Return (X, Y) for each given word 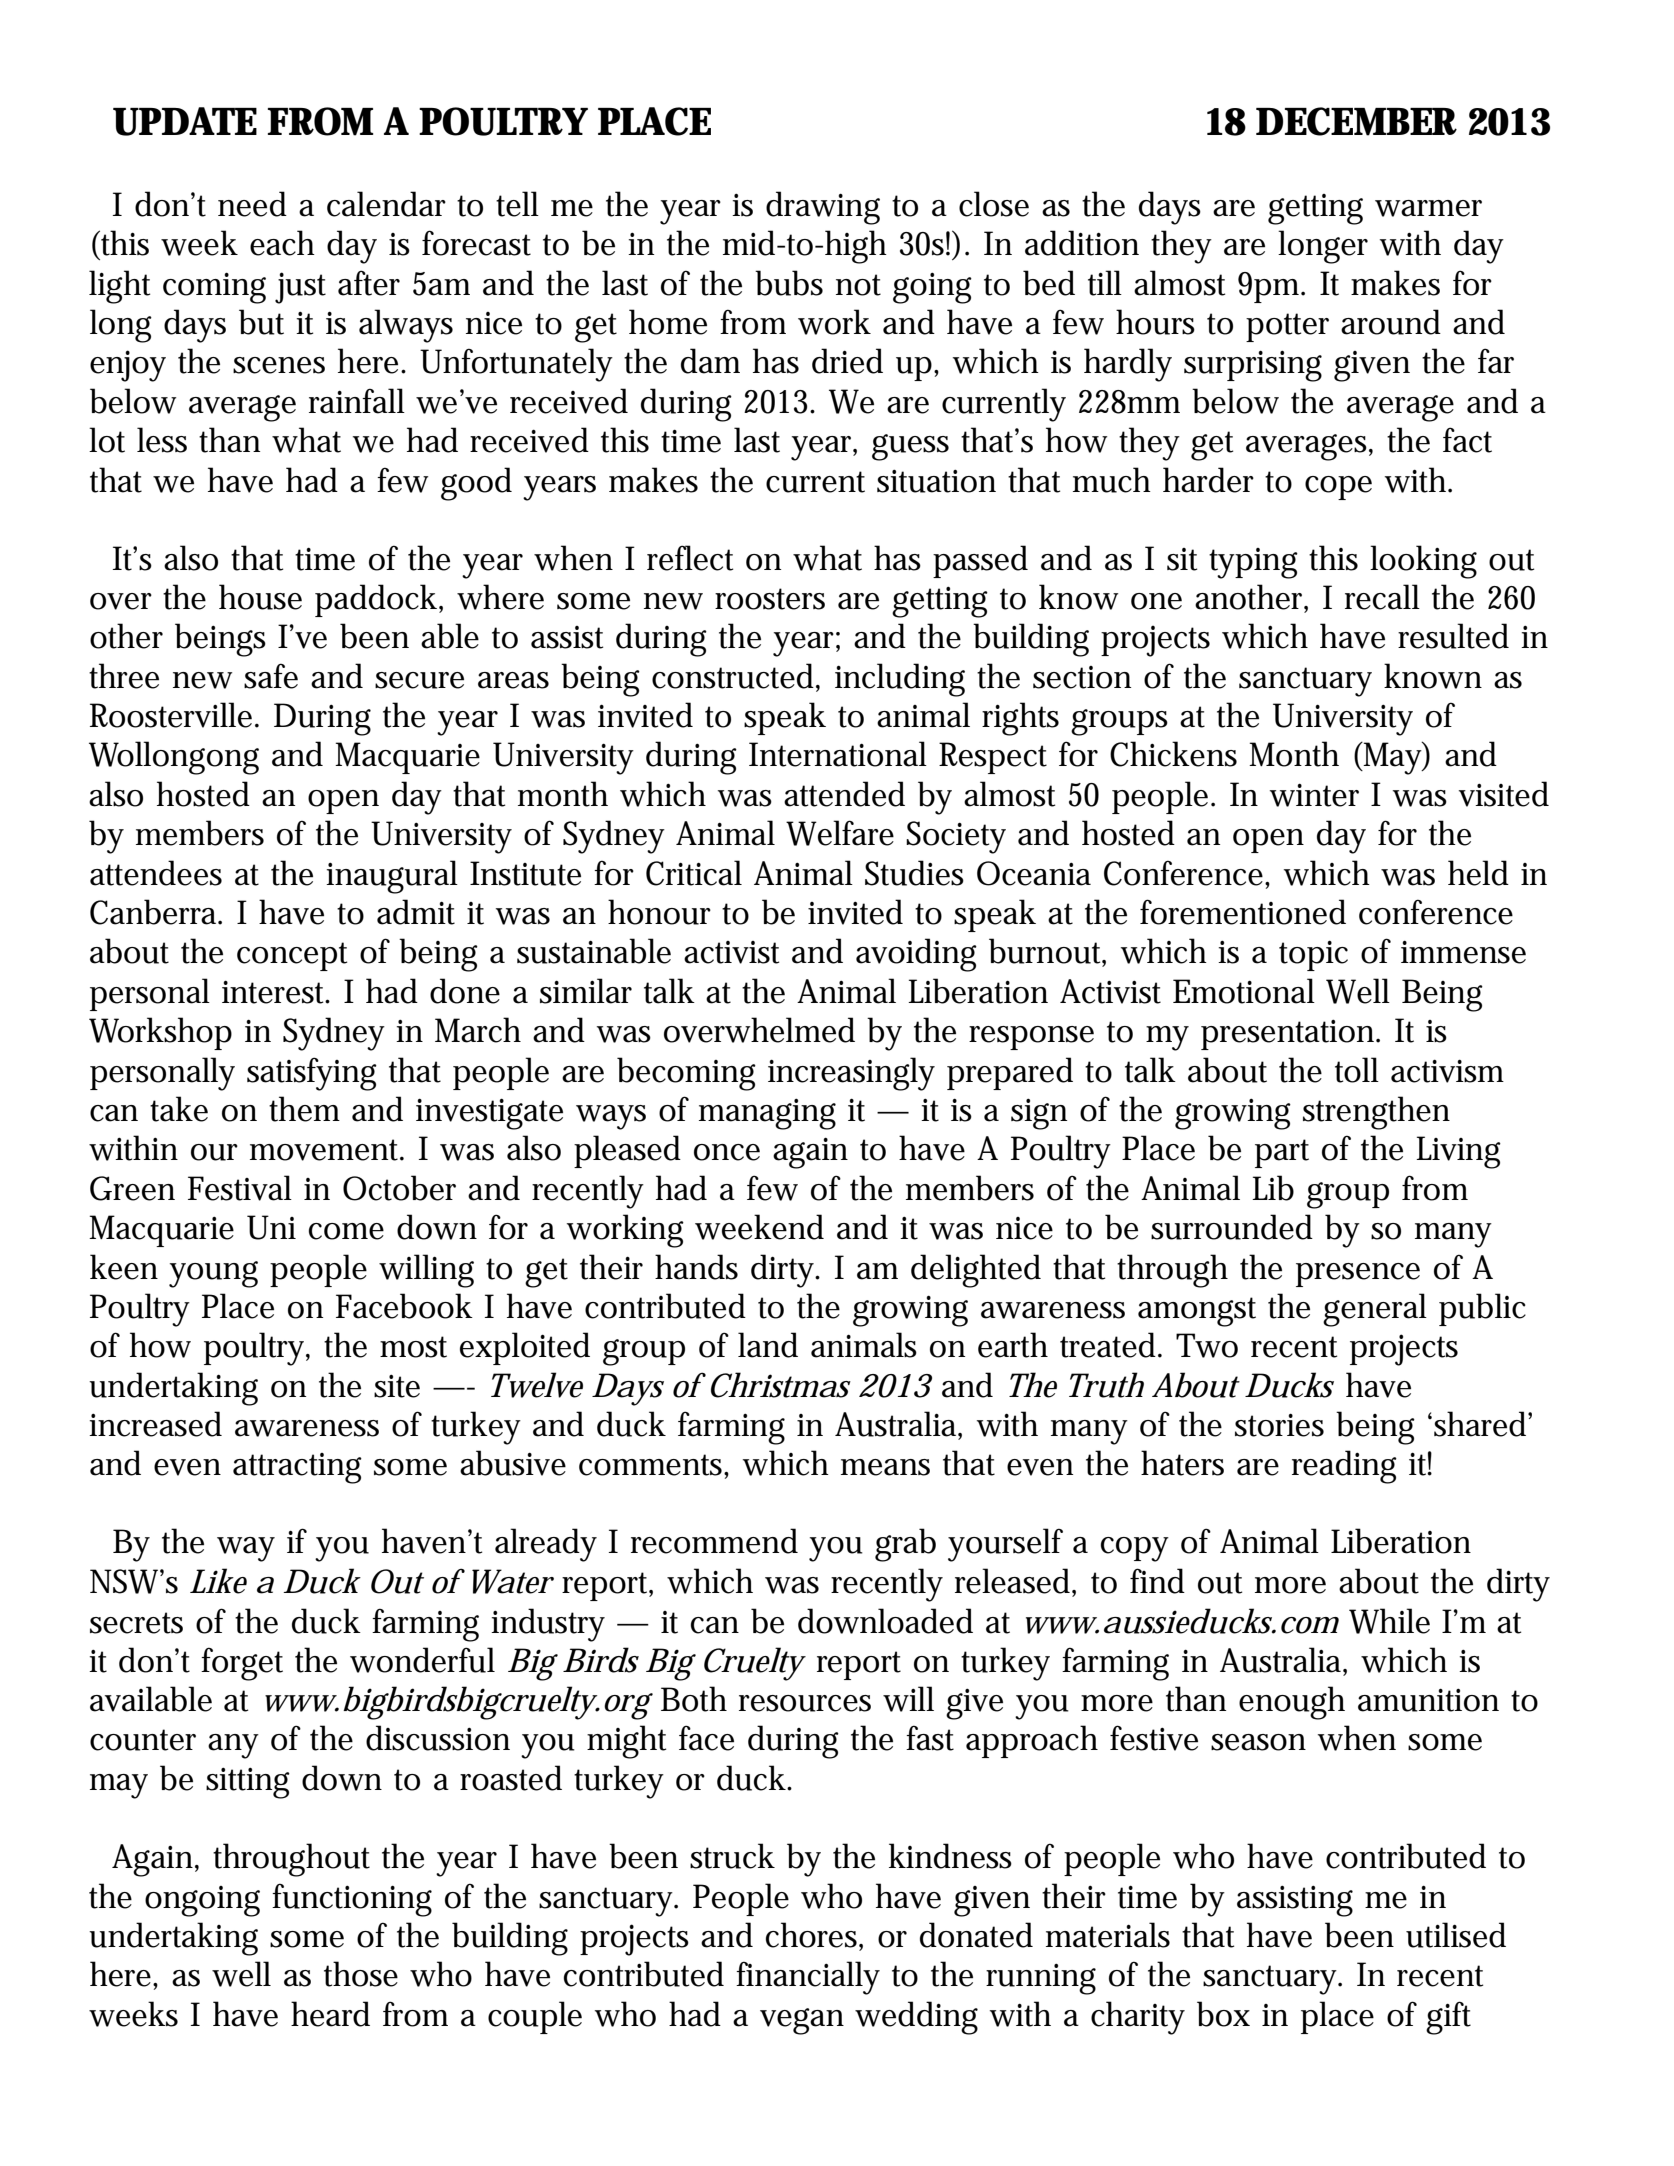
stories (1279, 1425)
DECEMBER (1356, 121)
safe (271, 676)
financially (808, 1978)
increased (155, 1424)
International (838, 754)
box (1223, 2014)
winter (1314, 795)
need (252, 204)
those (361, 1974)
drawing (823, 208)
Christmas (781, 1385)
